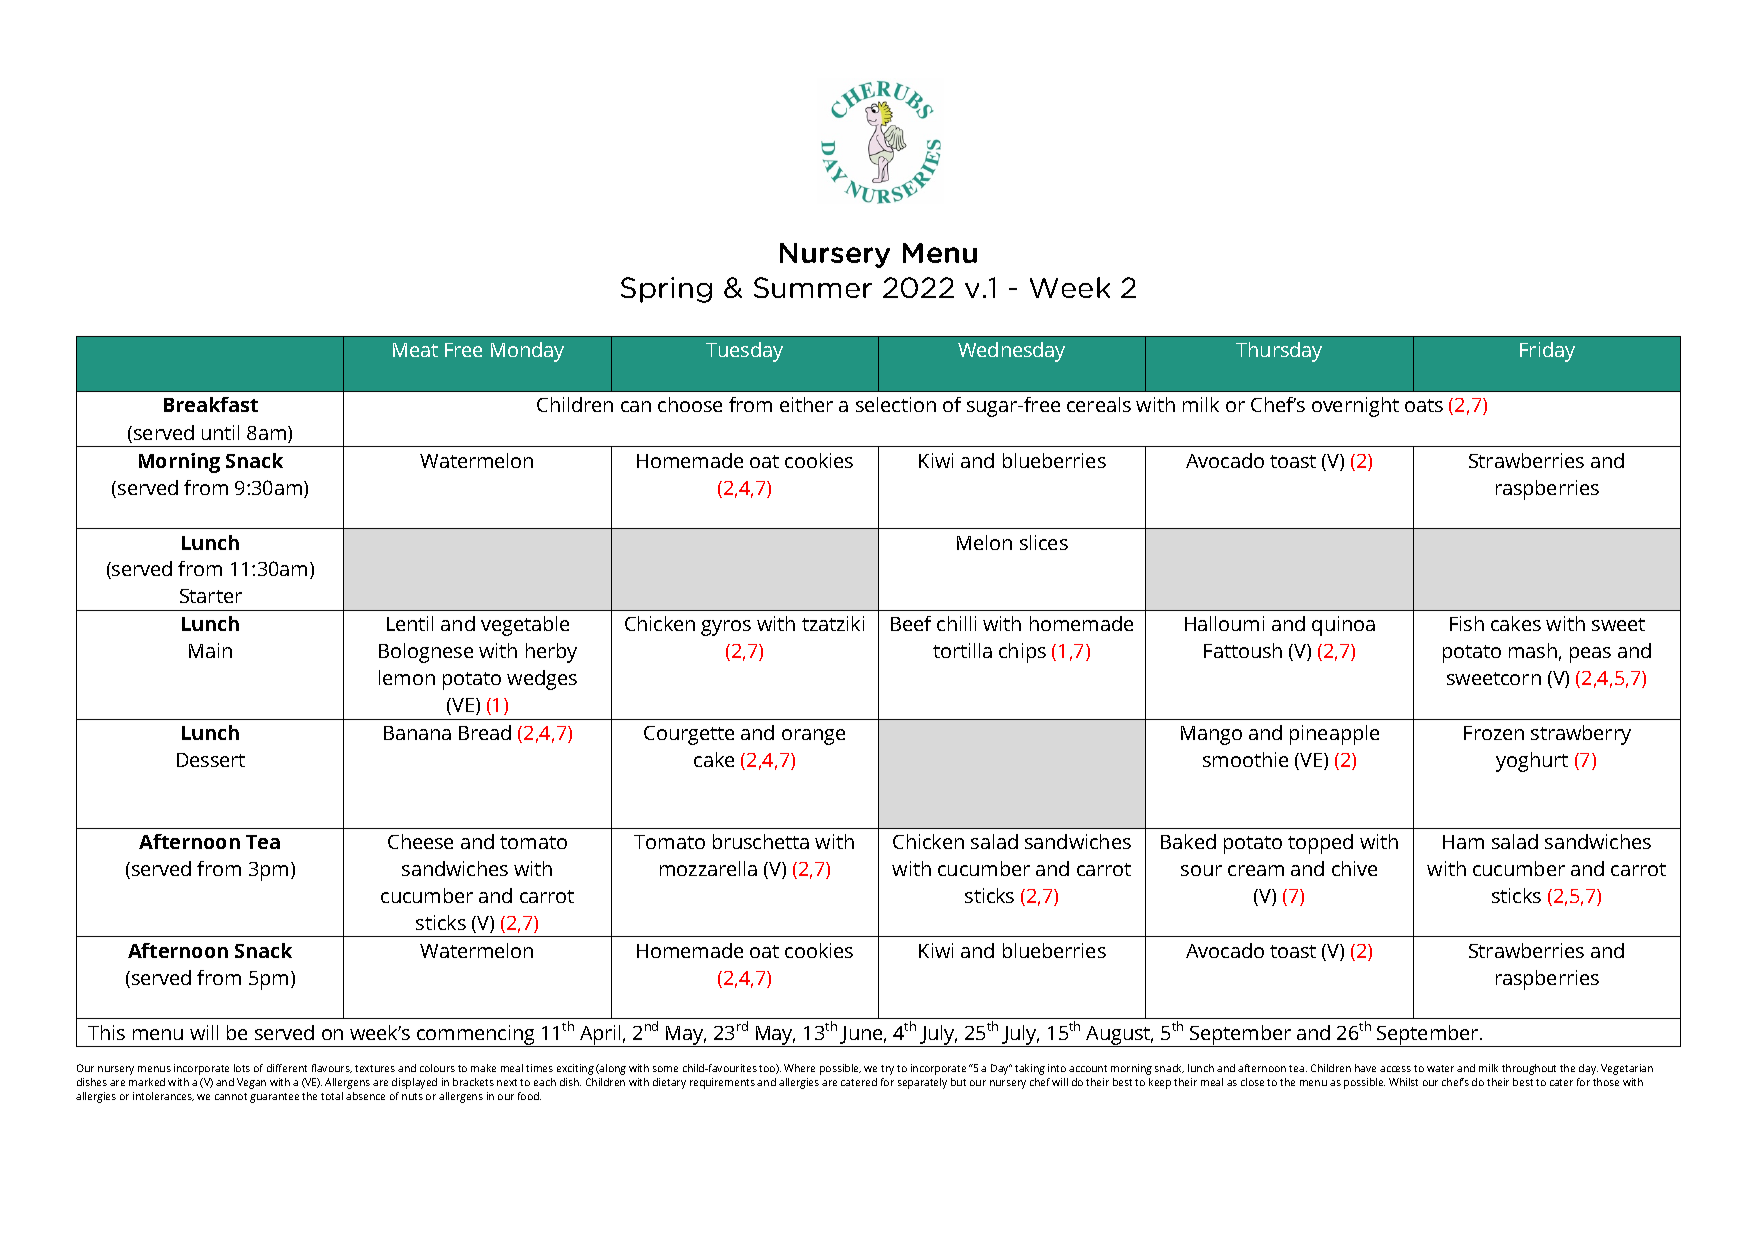 The height and width of the page is (1241, 1755). Describe the element at coordinates (813, 287) in the page. I see `Summer` at that location.
